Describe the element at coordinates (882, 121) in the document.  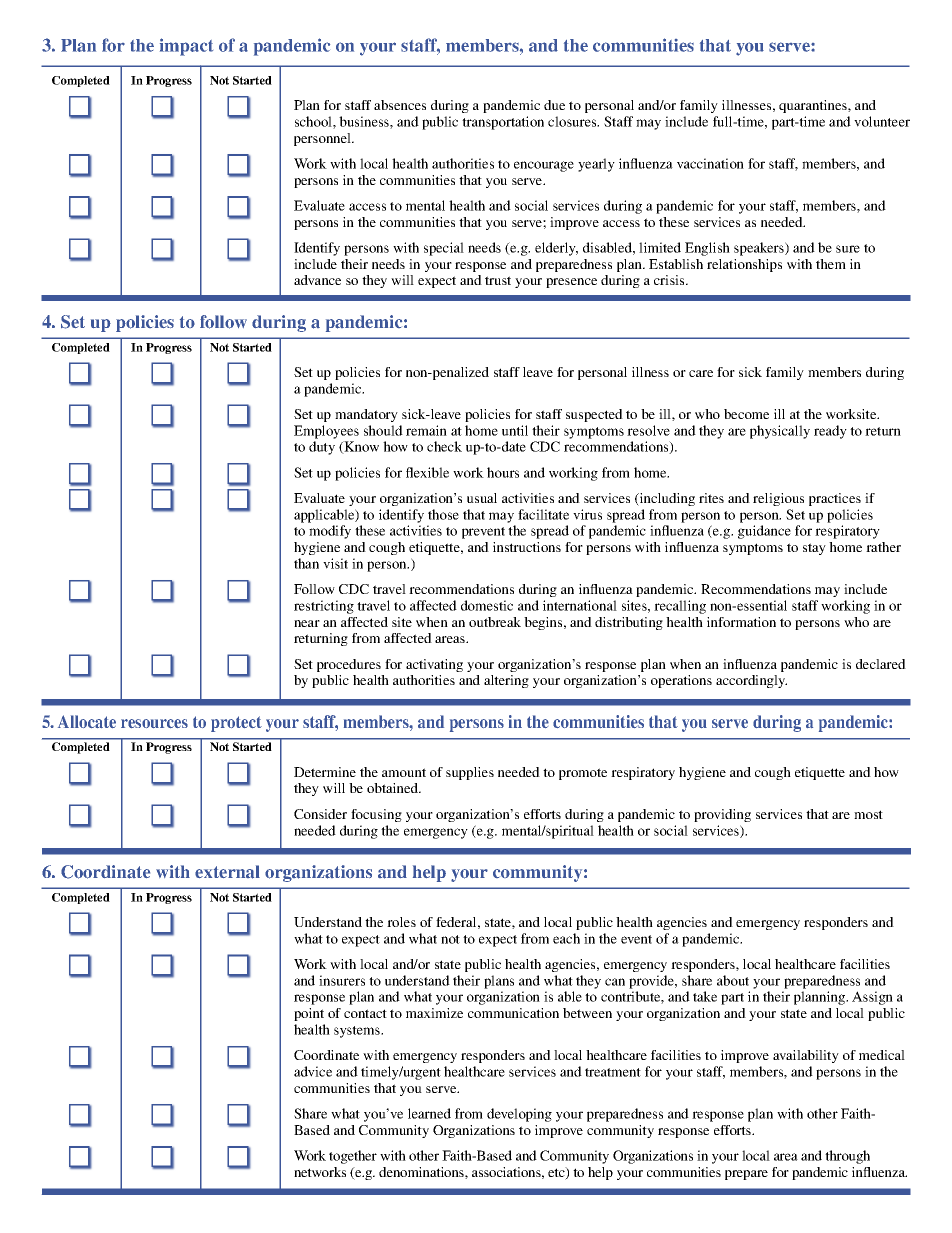
I see `volunteer` at that location.
